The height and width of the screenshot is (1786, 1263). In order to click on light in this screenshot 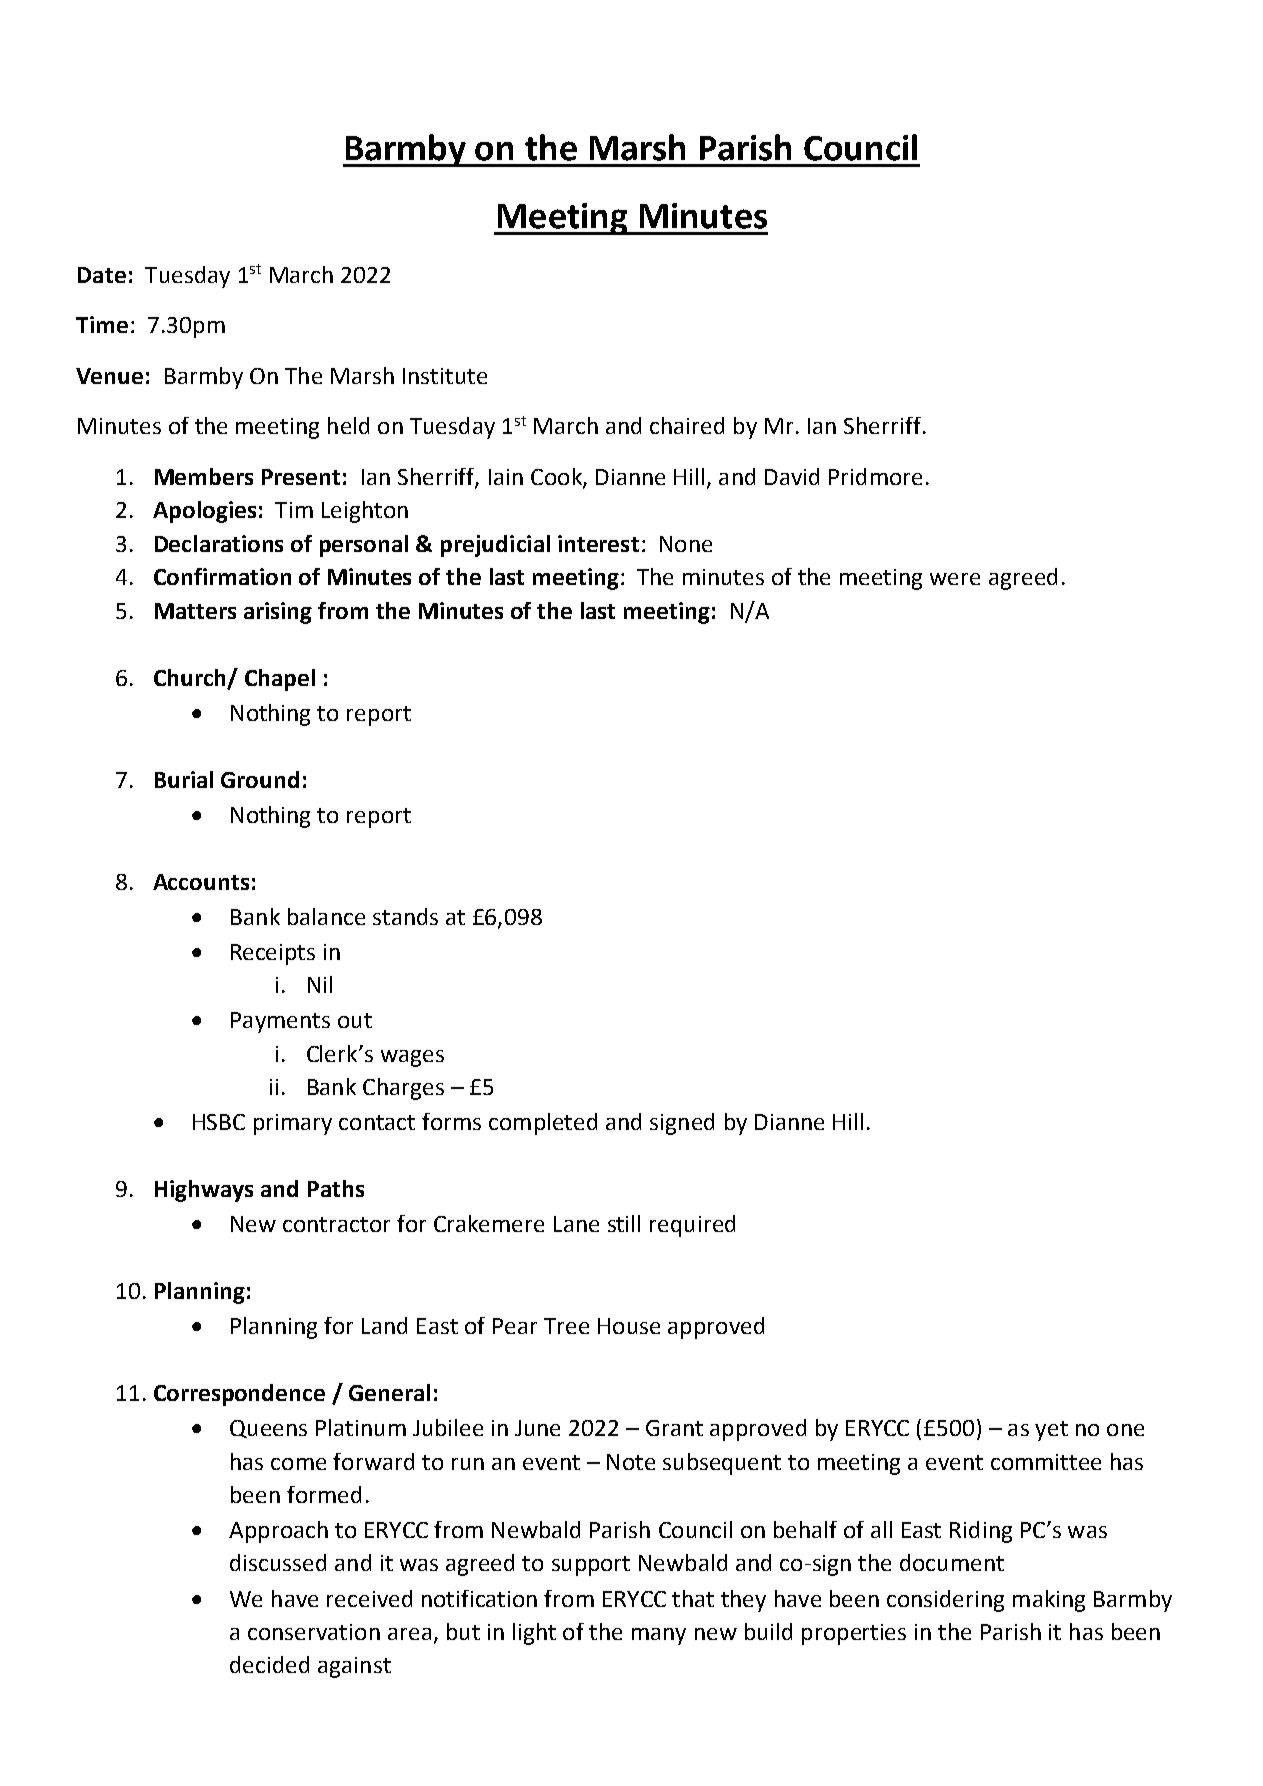, I will do `click(534, 1634)`.
